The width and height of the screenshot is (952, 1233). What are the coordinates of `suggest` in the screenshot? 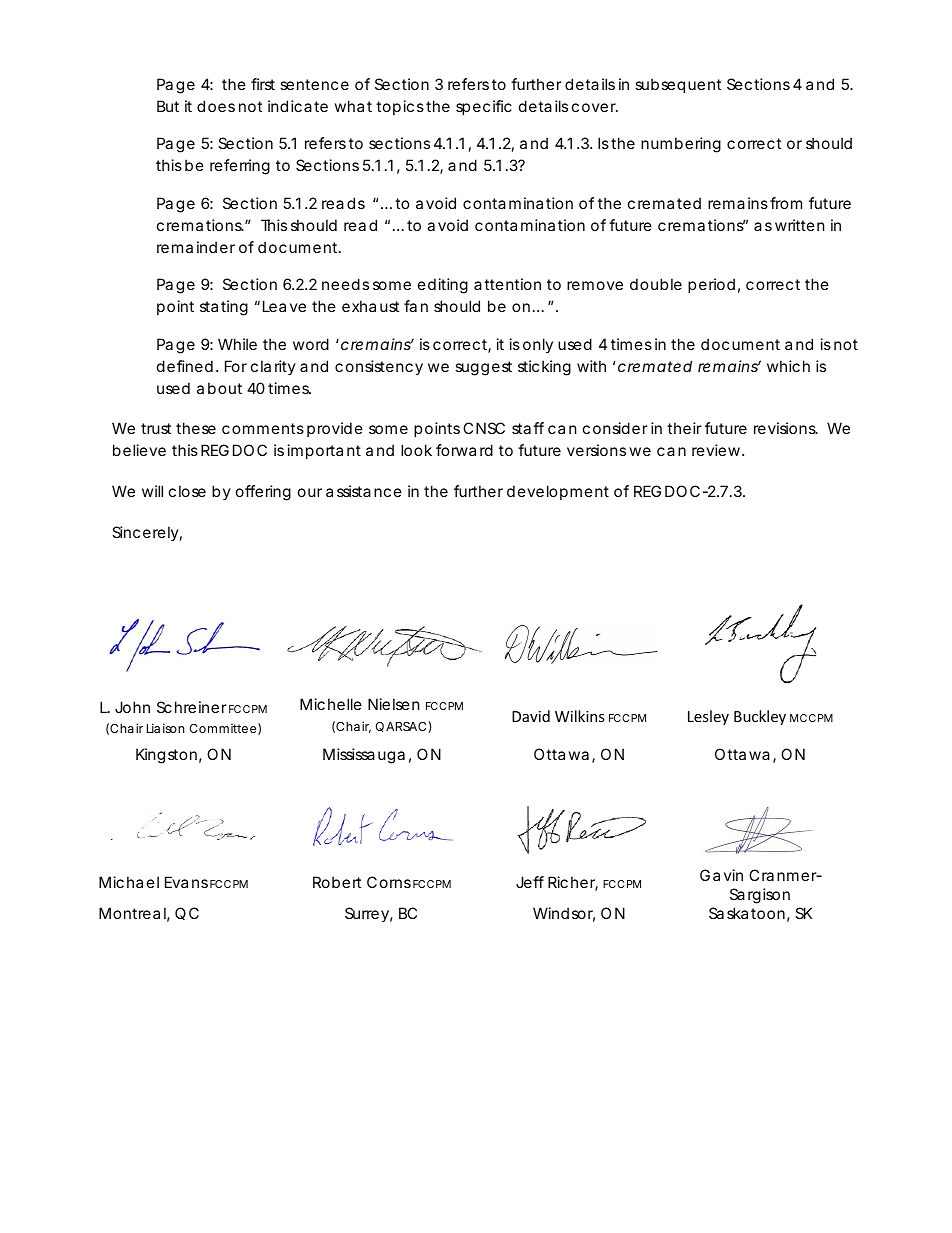 It's located at (483, 368).
